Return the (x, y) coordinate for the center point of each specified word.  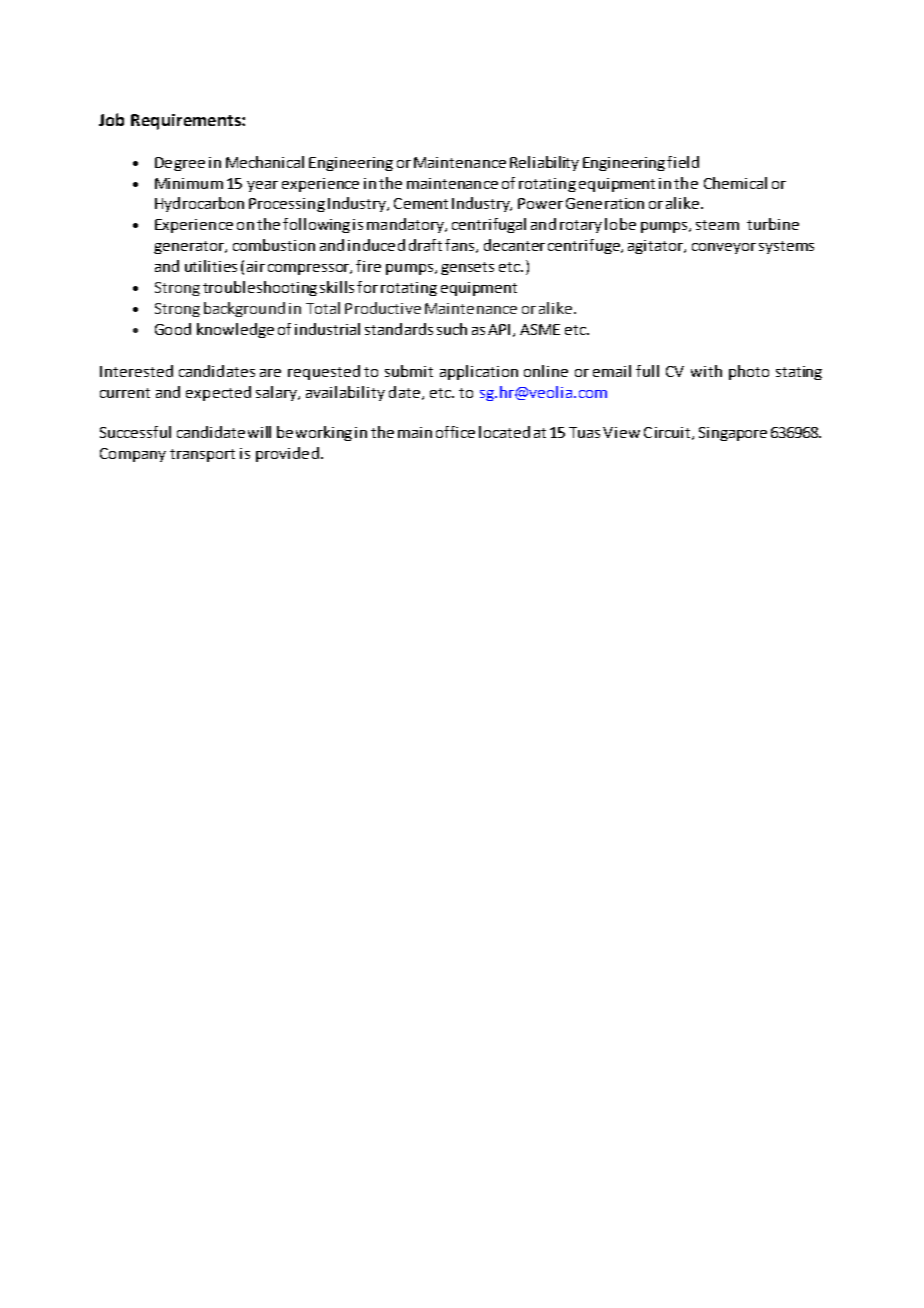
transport (202, 455)
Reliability (544, 163)
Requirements (187, 122)
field (683, 162)
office (455, 432)
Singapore (733, 434)
